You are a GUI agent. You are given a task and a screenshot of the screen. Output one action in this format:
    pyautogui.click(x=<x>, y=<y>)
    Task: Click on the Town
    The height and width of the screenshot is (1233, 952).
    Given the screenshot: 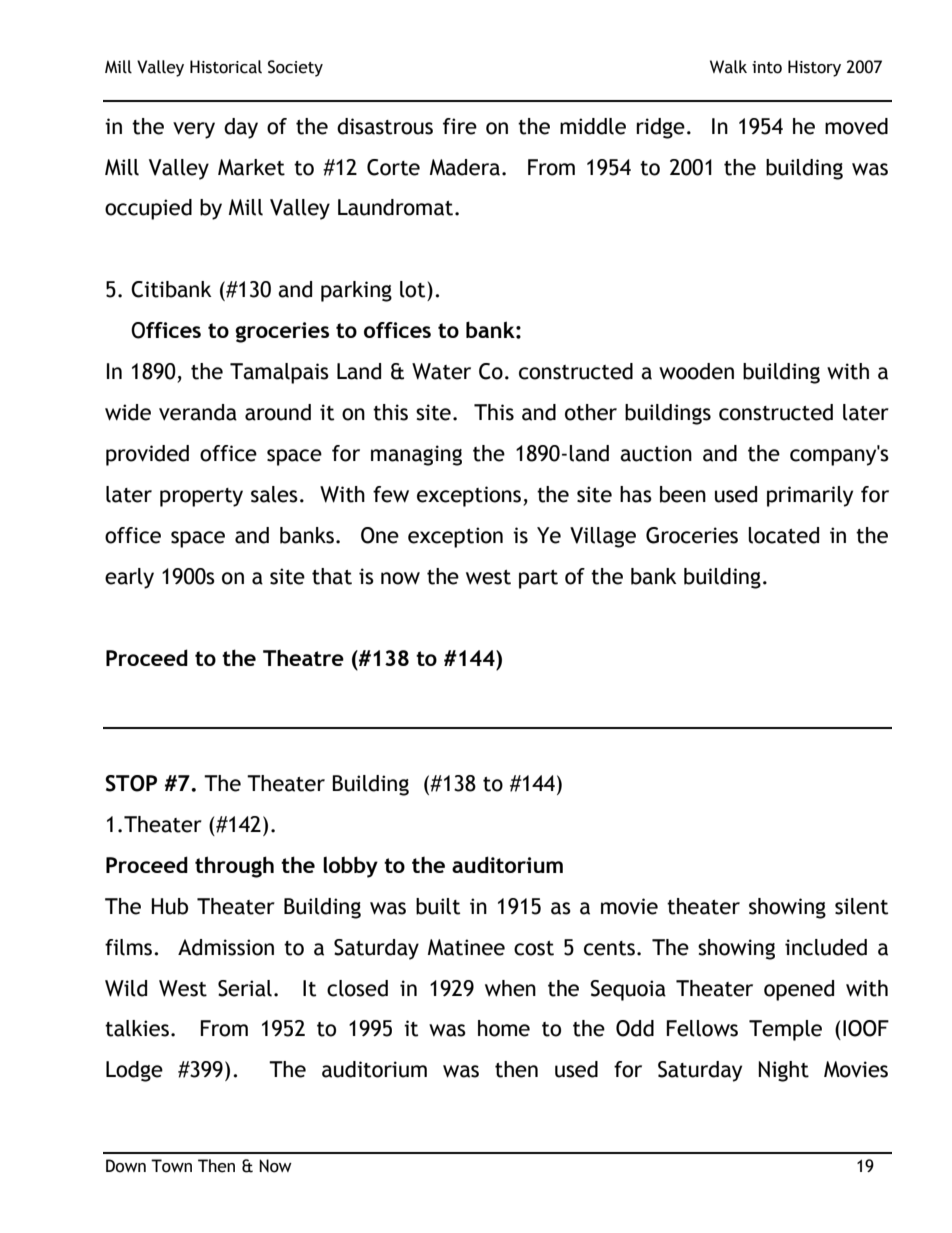 What is the action you would take?
    pyautogui.click(x=171, y=1166)
